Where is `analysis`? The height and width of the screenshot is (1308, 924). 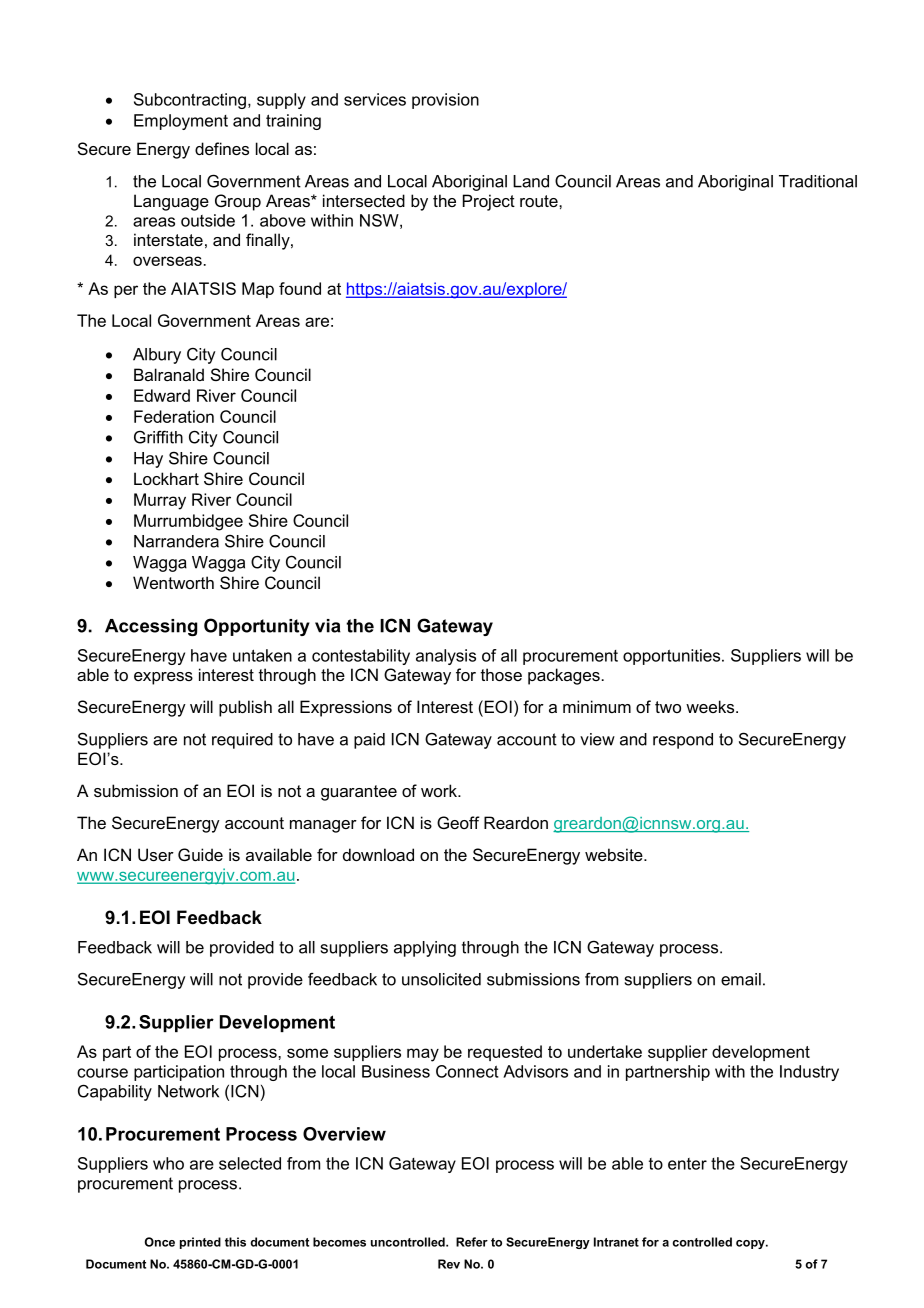
analysis is located at coordinates (446, 657).
